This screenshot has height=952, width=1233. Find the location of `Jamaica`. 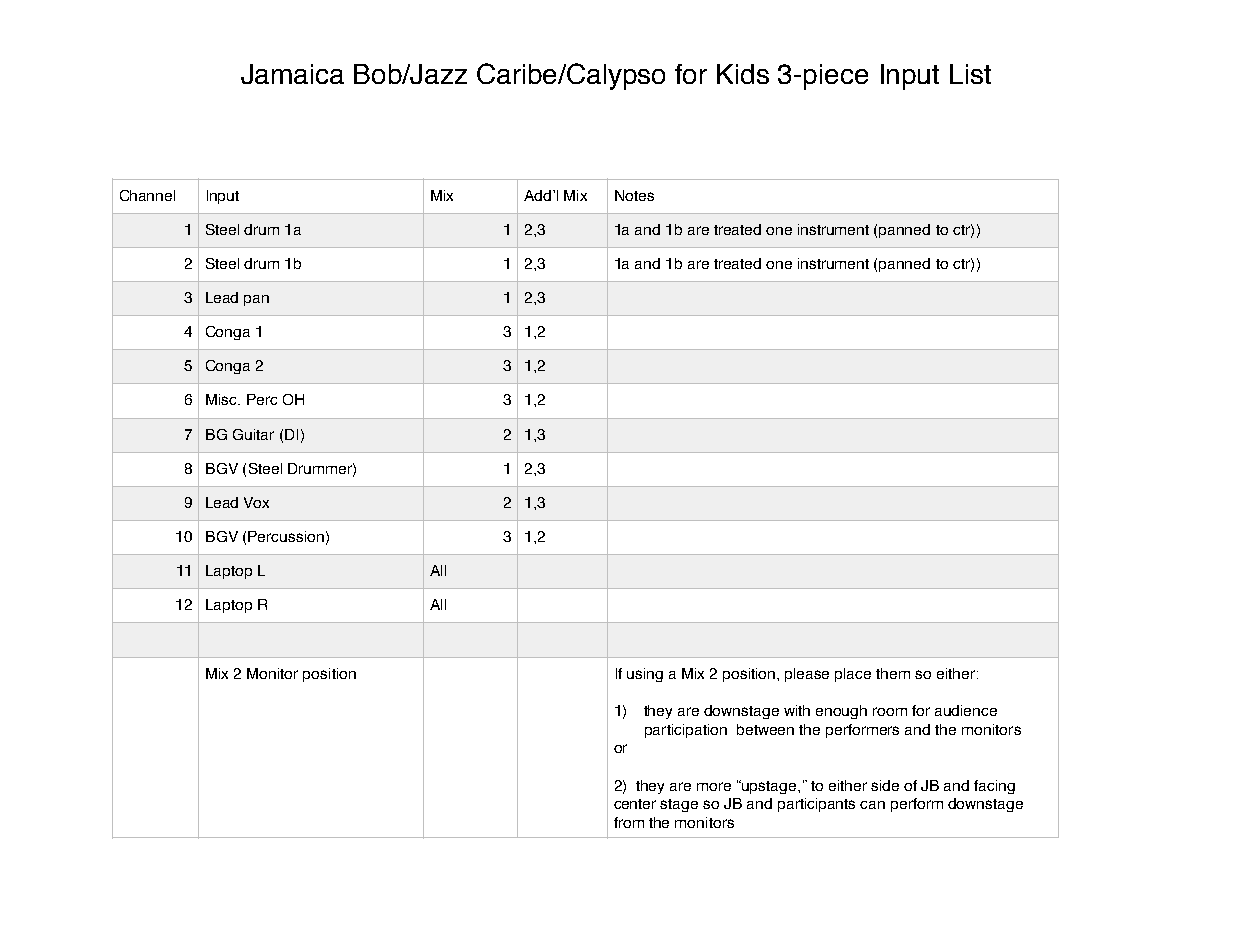

Jamaica is located at coordinates (292, 74).
